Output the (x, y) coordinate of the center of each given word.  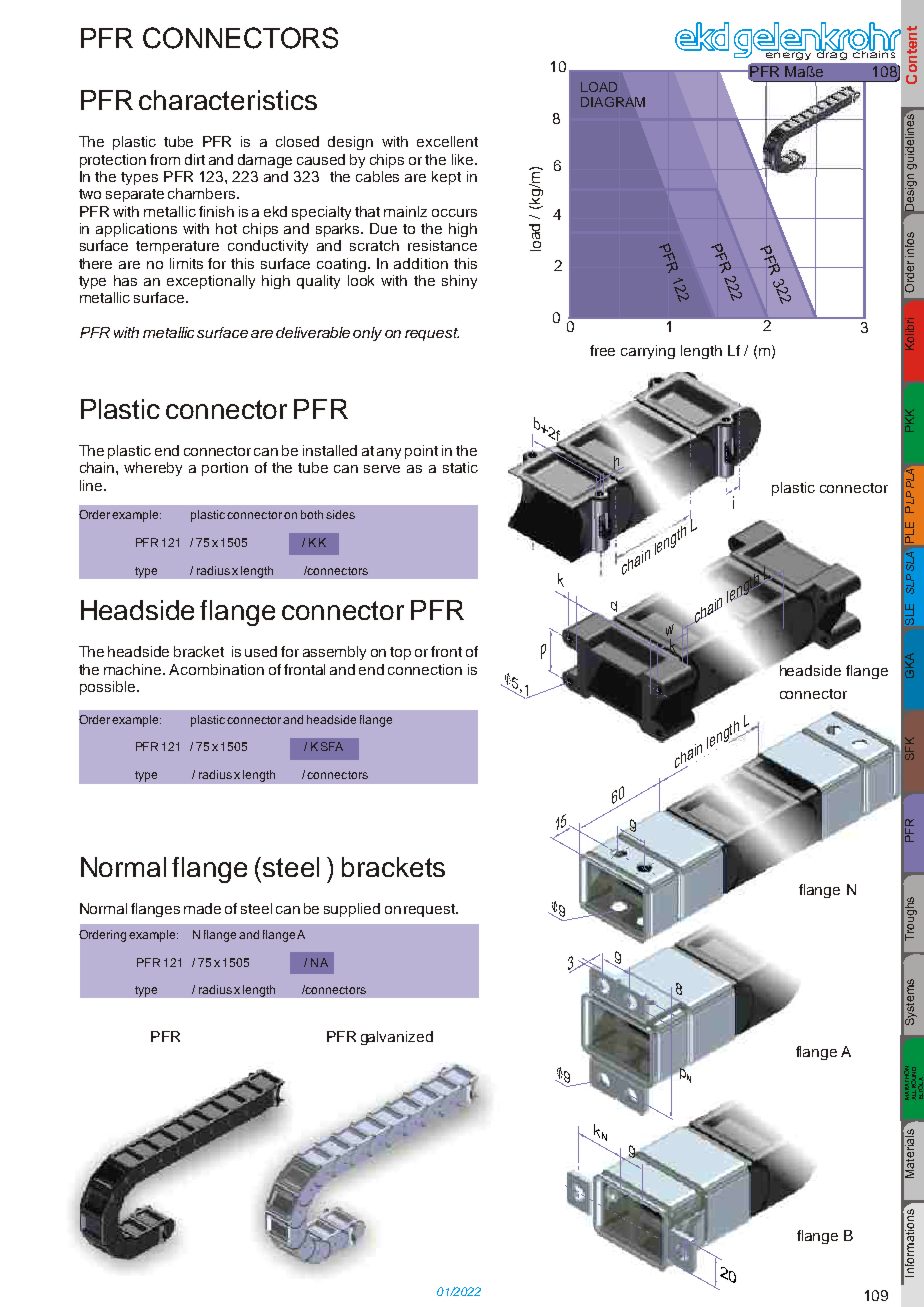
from (165, 159)
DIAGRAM (613, 102)
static (460, 467)
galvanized (397, 1038)
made (202, 908)
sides (340, 514)
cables (377, 176)
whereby (153, 469)
